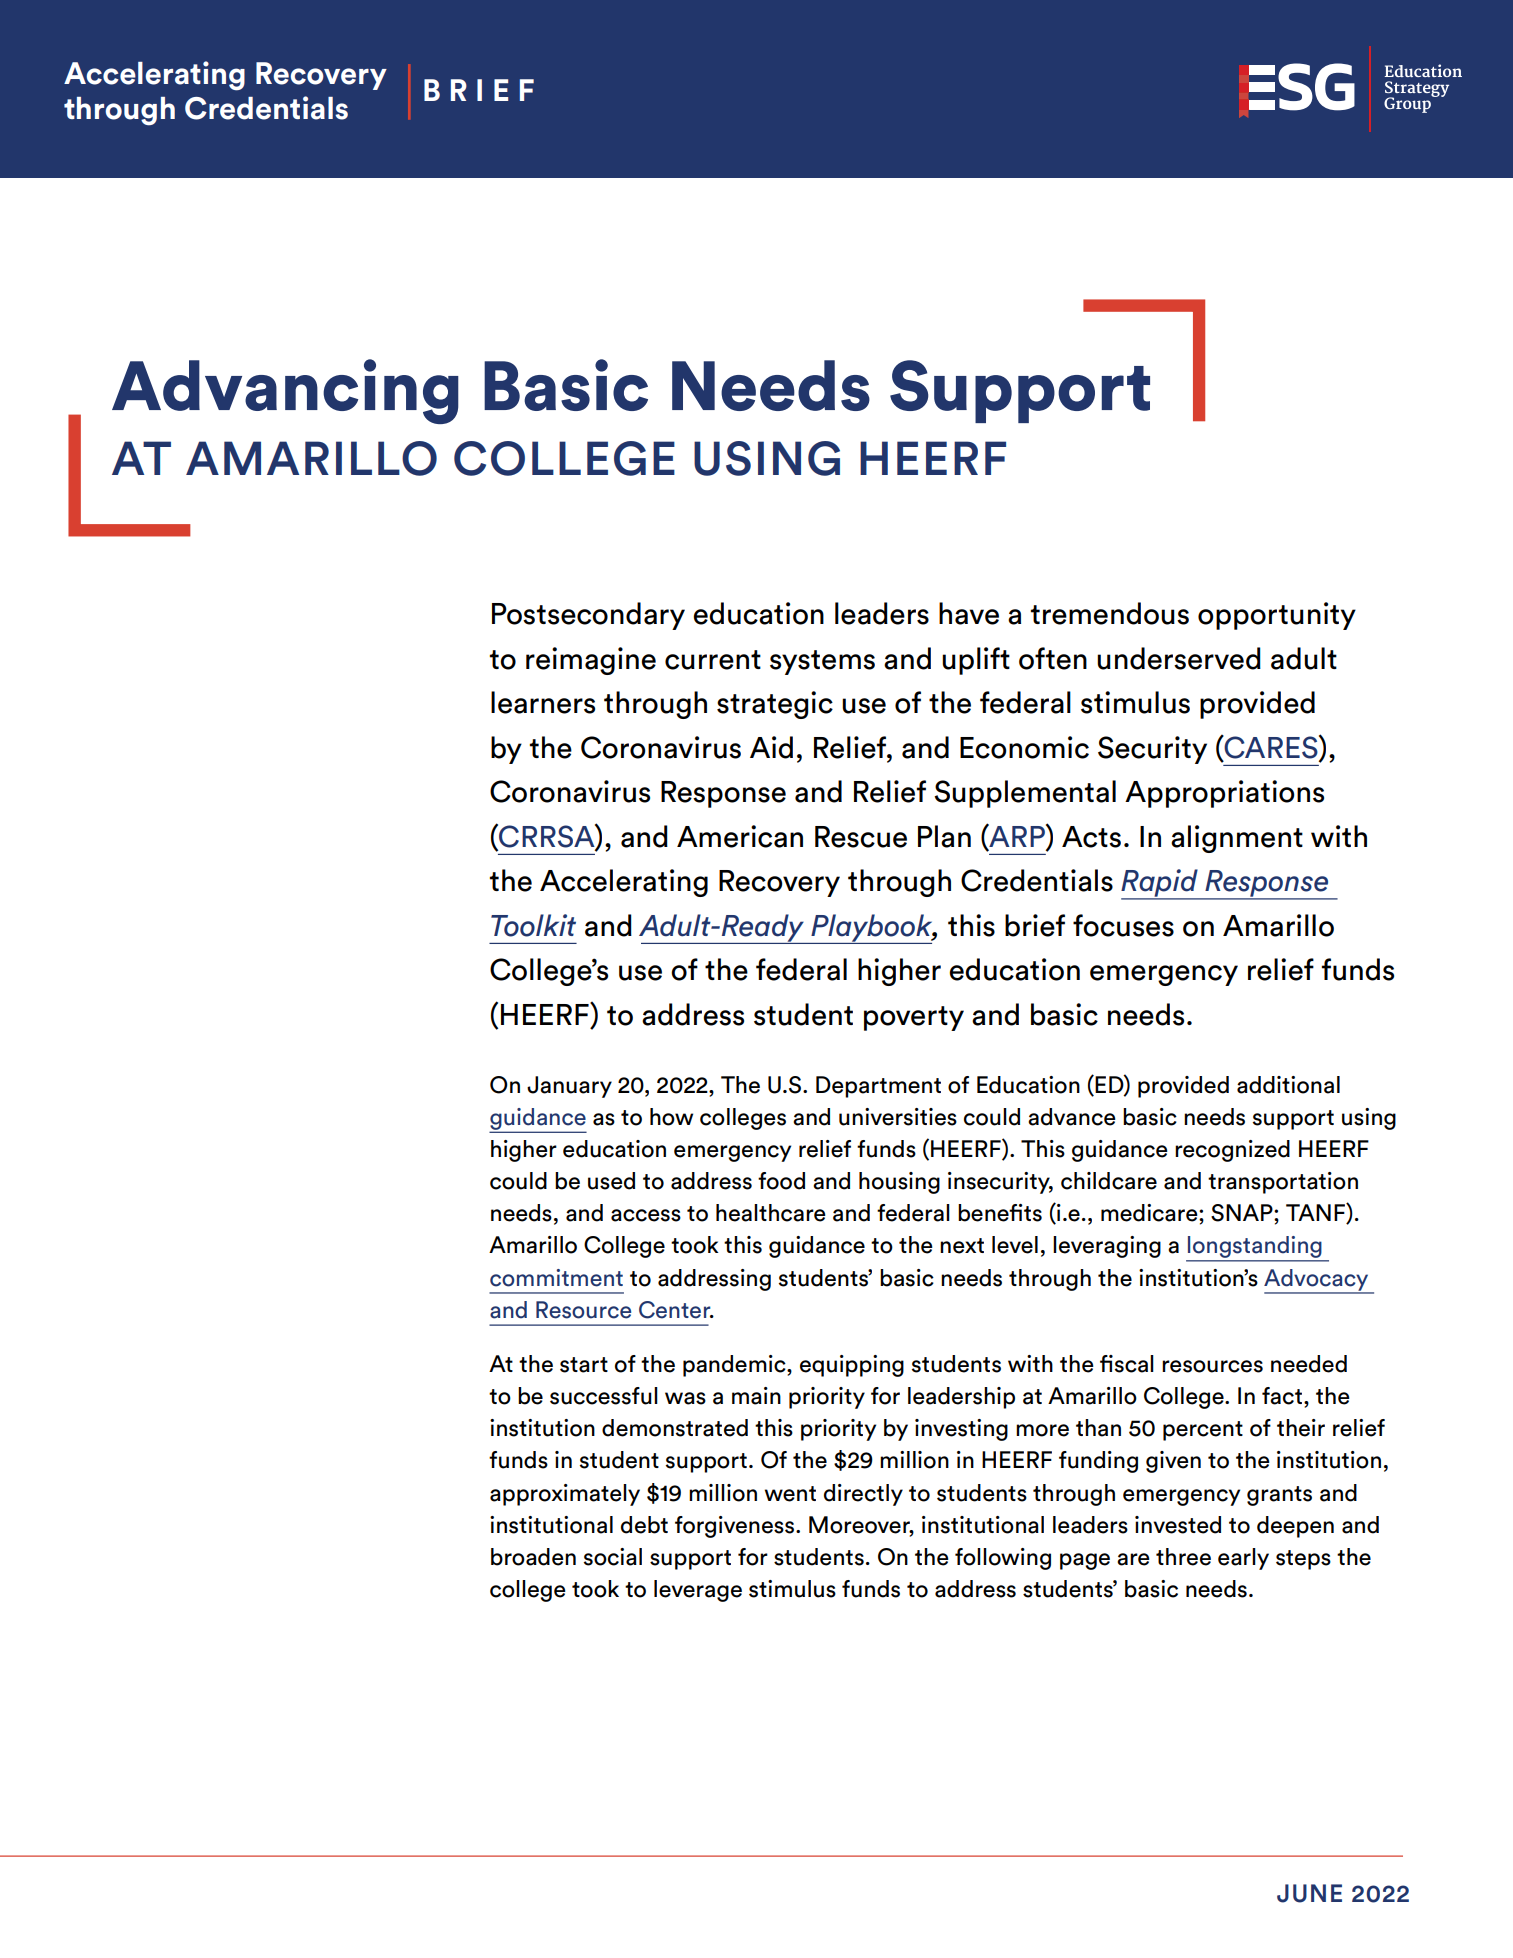 This page has width=1513, height=1958. Describe the element at coordinates (533, 1557) in the page. I see `broaden` at that location.
